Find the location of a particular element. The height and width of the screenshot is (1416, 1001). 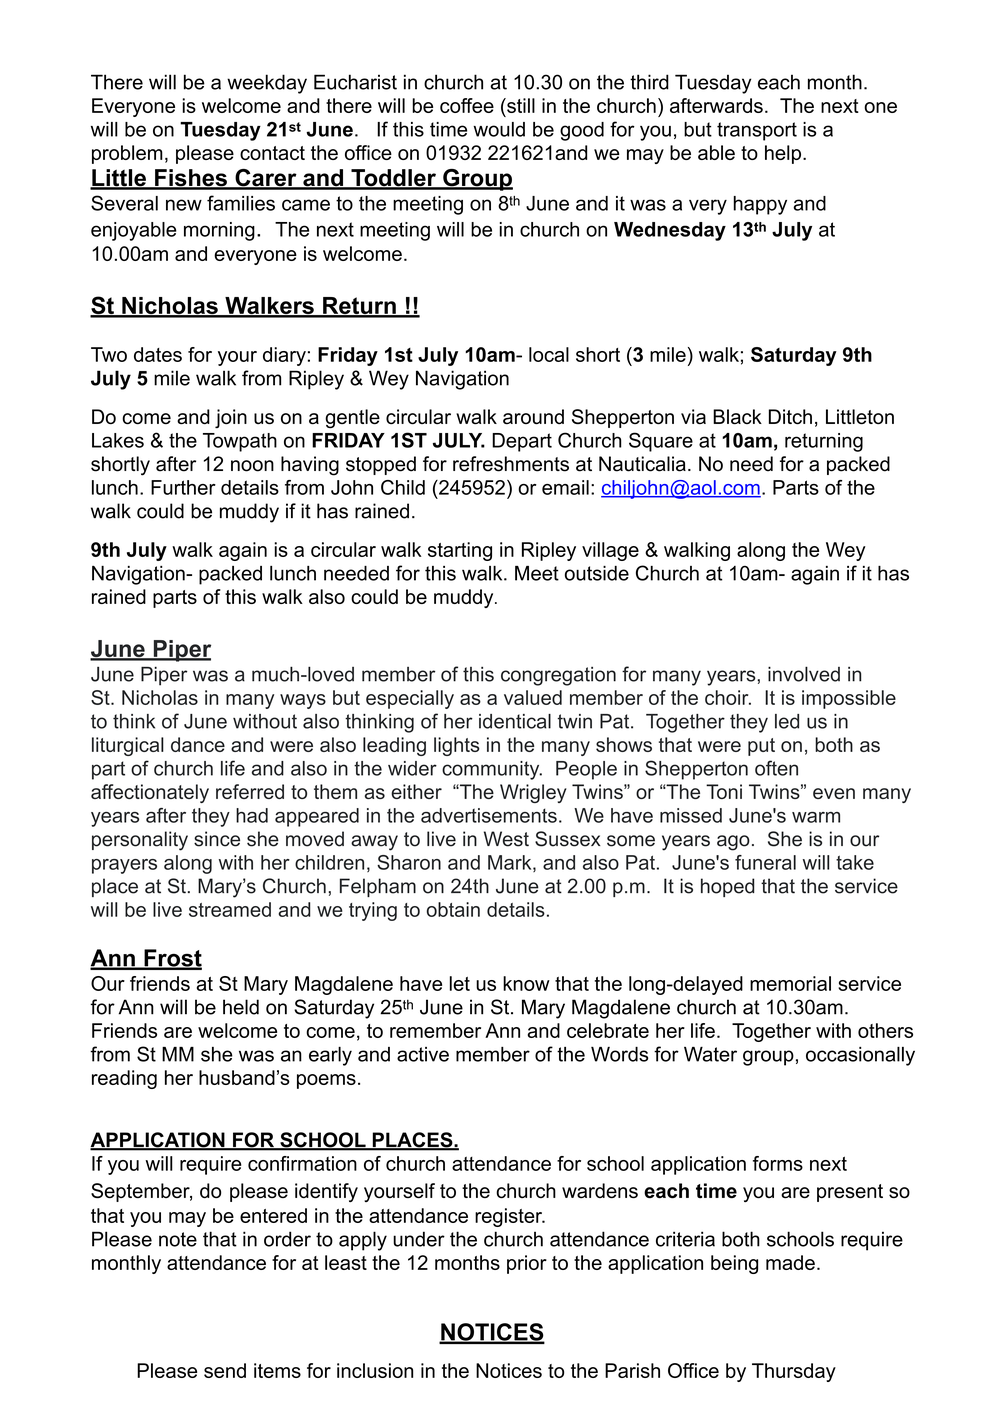

Thursday is located at coordinates (794, 1372).
